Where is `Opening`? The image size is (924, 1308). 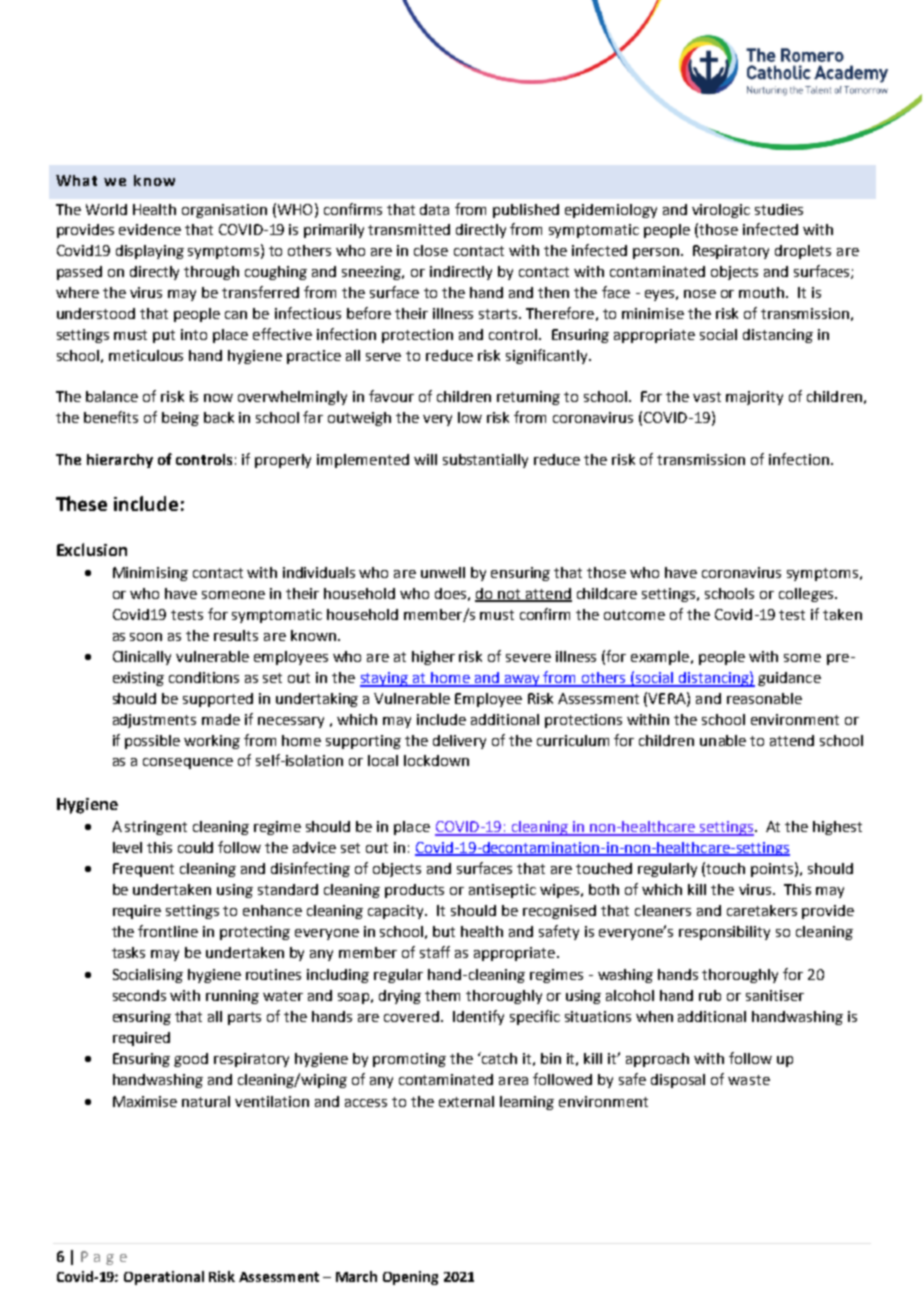
Opening is located at coordinates (410, 1278).
